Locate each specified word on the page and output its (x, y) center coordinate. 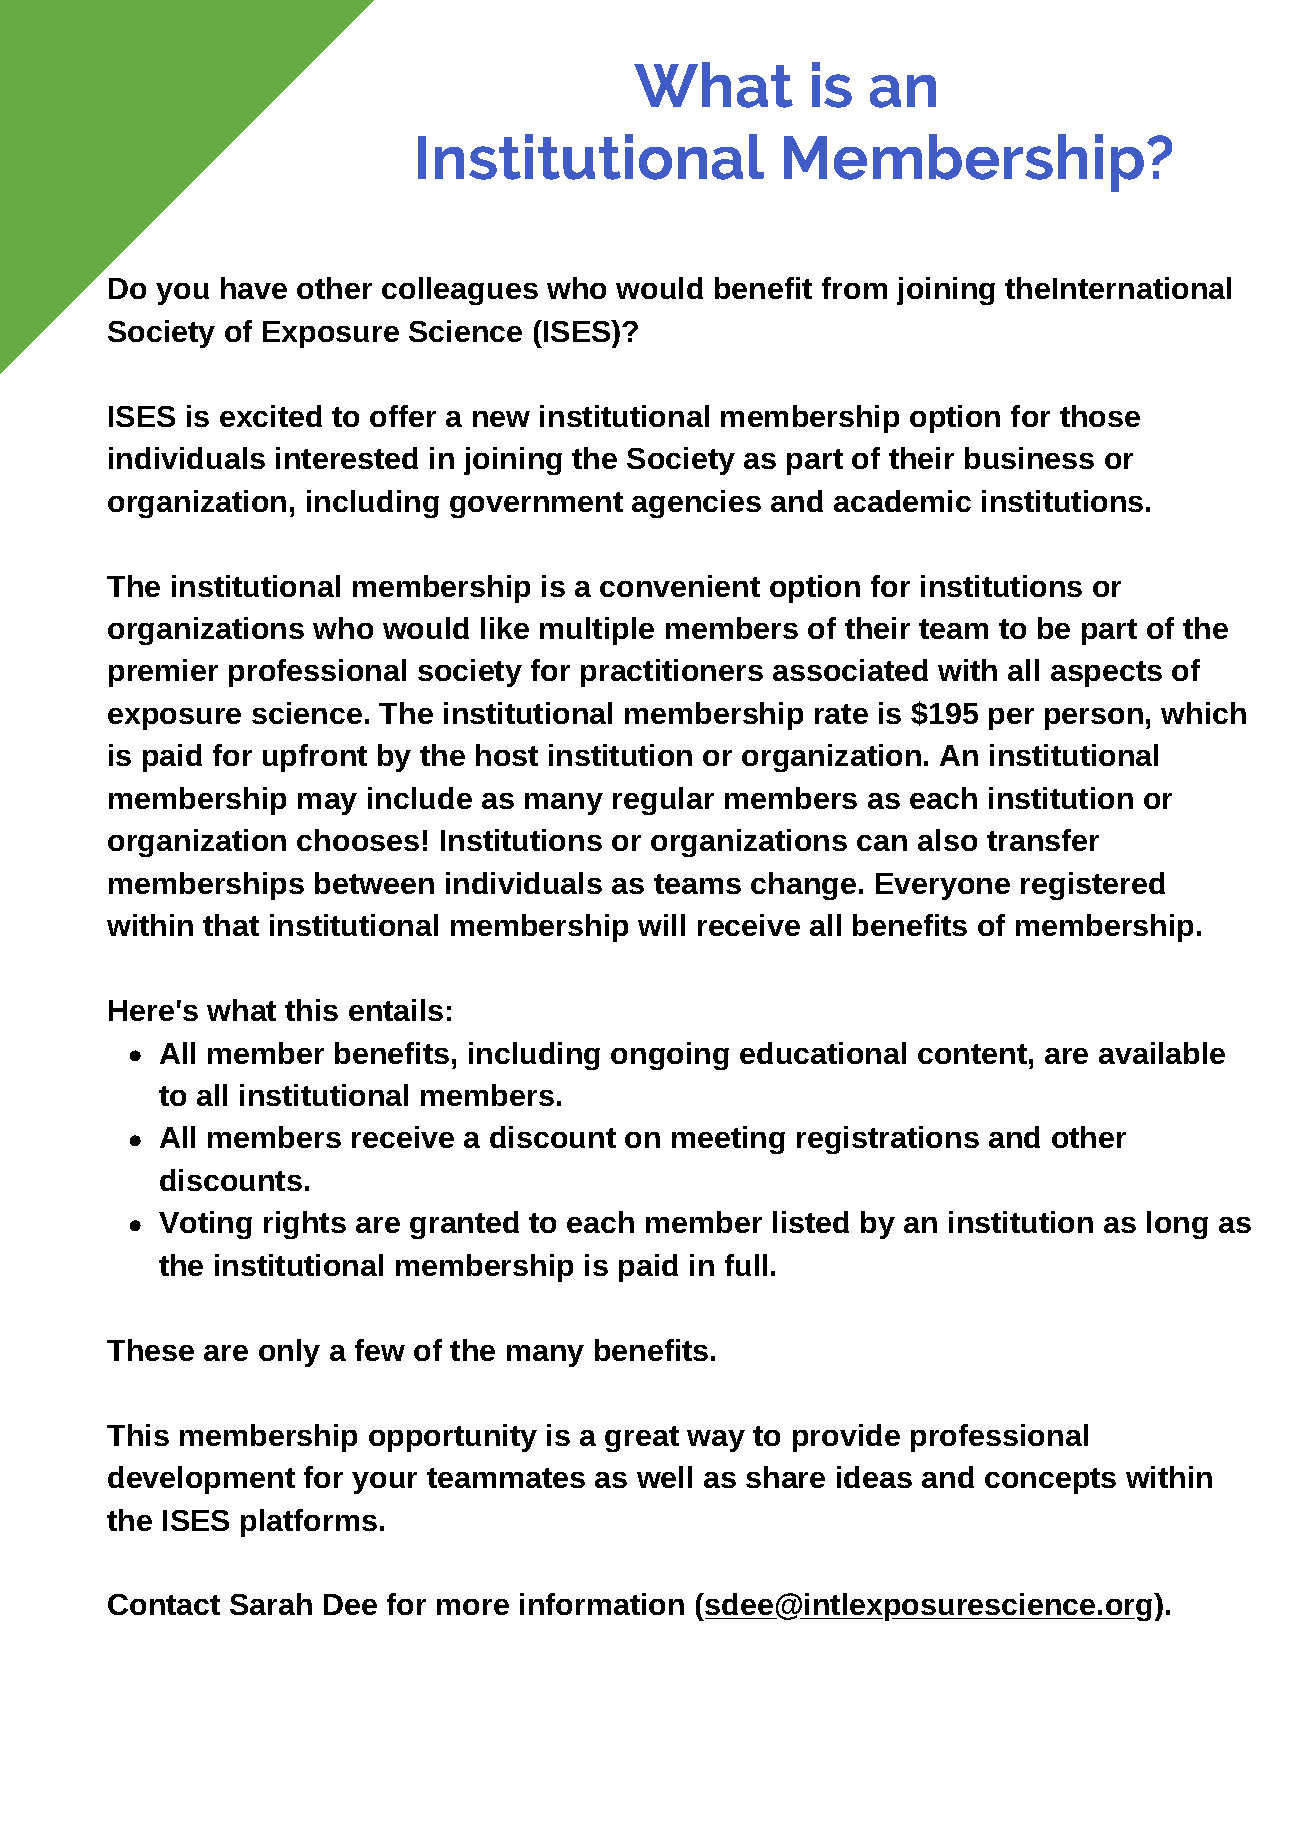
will (661, 925)
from (854, 288)
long (1177, 1225)
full (746, 1265)
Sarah (271, 1604)
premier (163, 673)
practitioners (672, 673)
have (254, 288)
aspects (1106, 674)
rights (305, 1225)
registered (1093, 886)
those (1100, 416)
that (231, 925)
